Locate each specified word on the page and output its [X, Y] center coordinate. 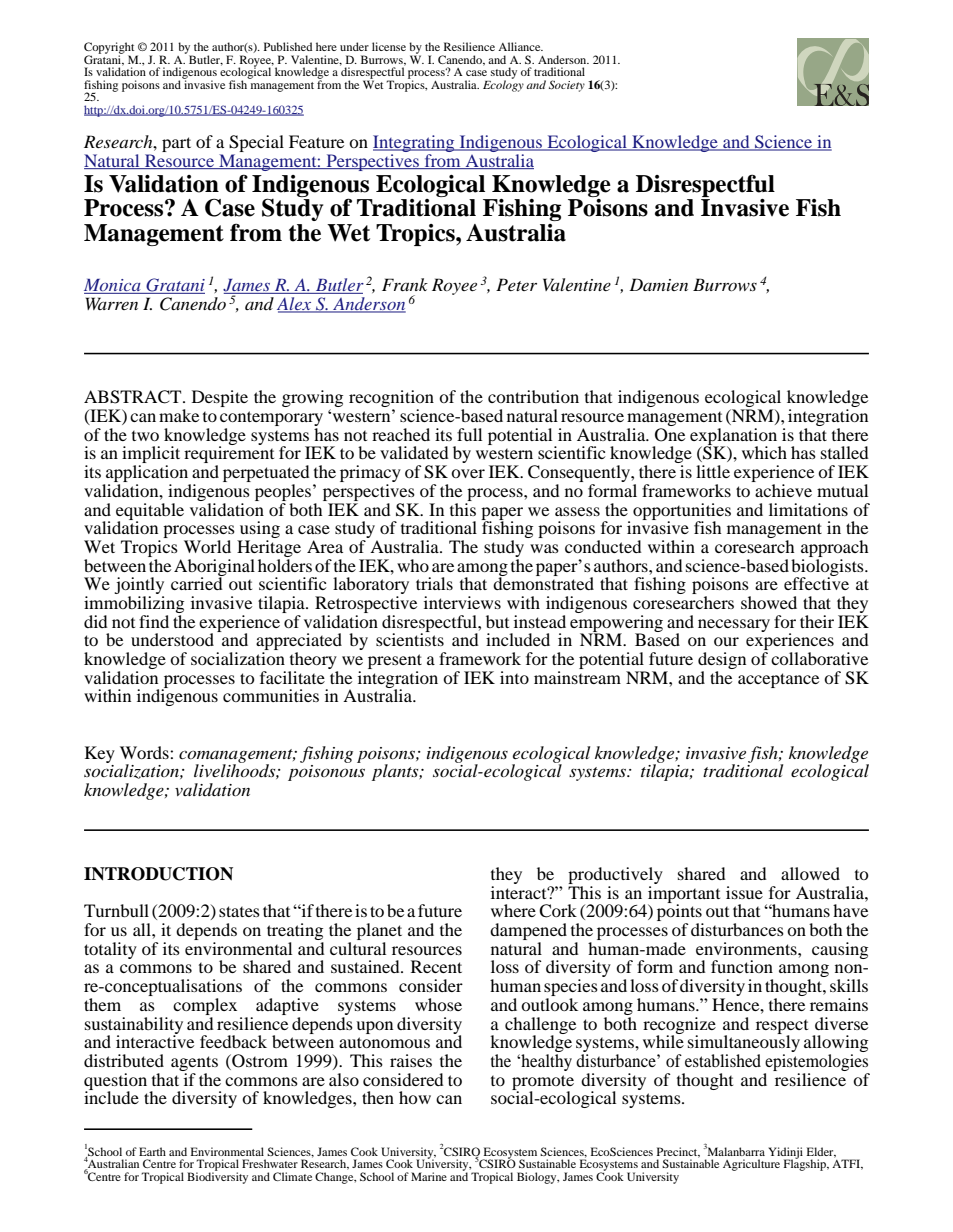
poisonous [326, 773]
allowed [810, 873]
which [764, 452]
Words [145, 752]
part [176, 144]
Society [567, 86]
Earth [152, 1151]
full [469, 434]
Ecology [503, 85]
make [179, 415]
